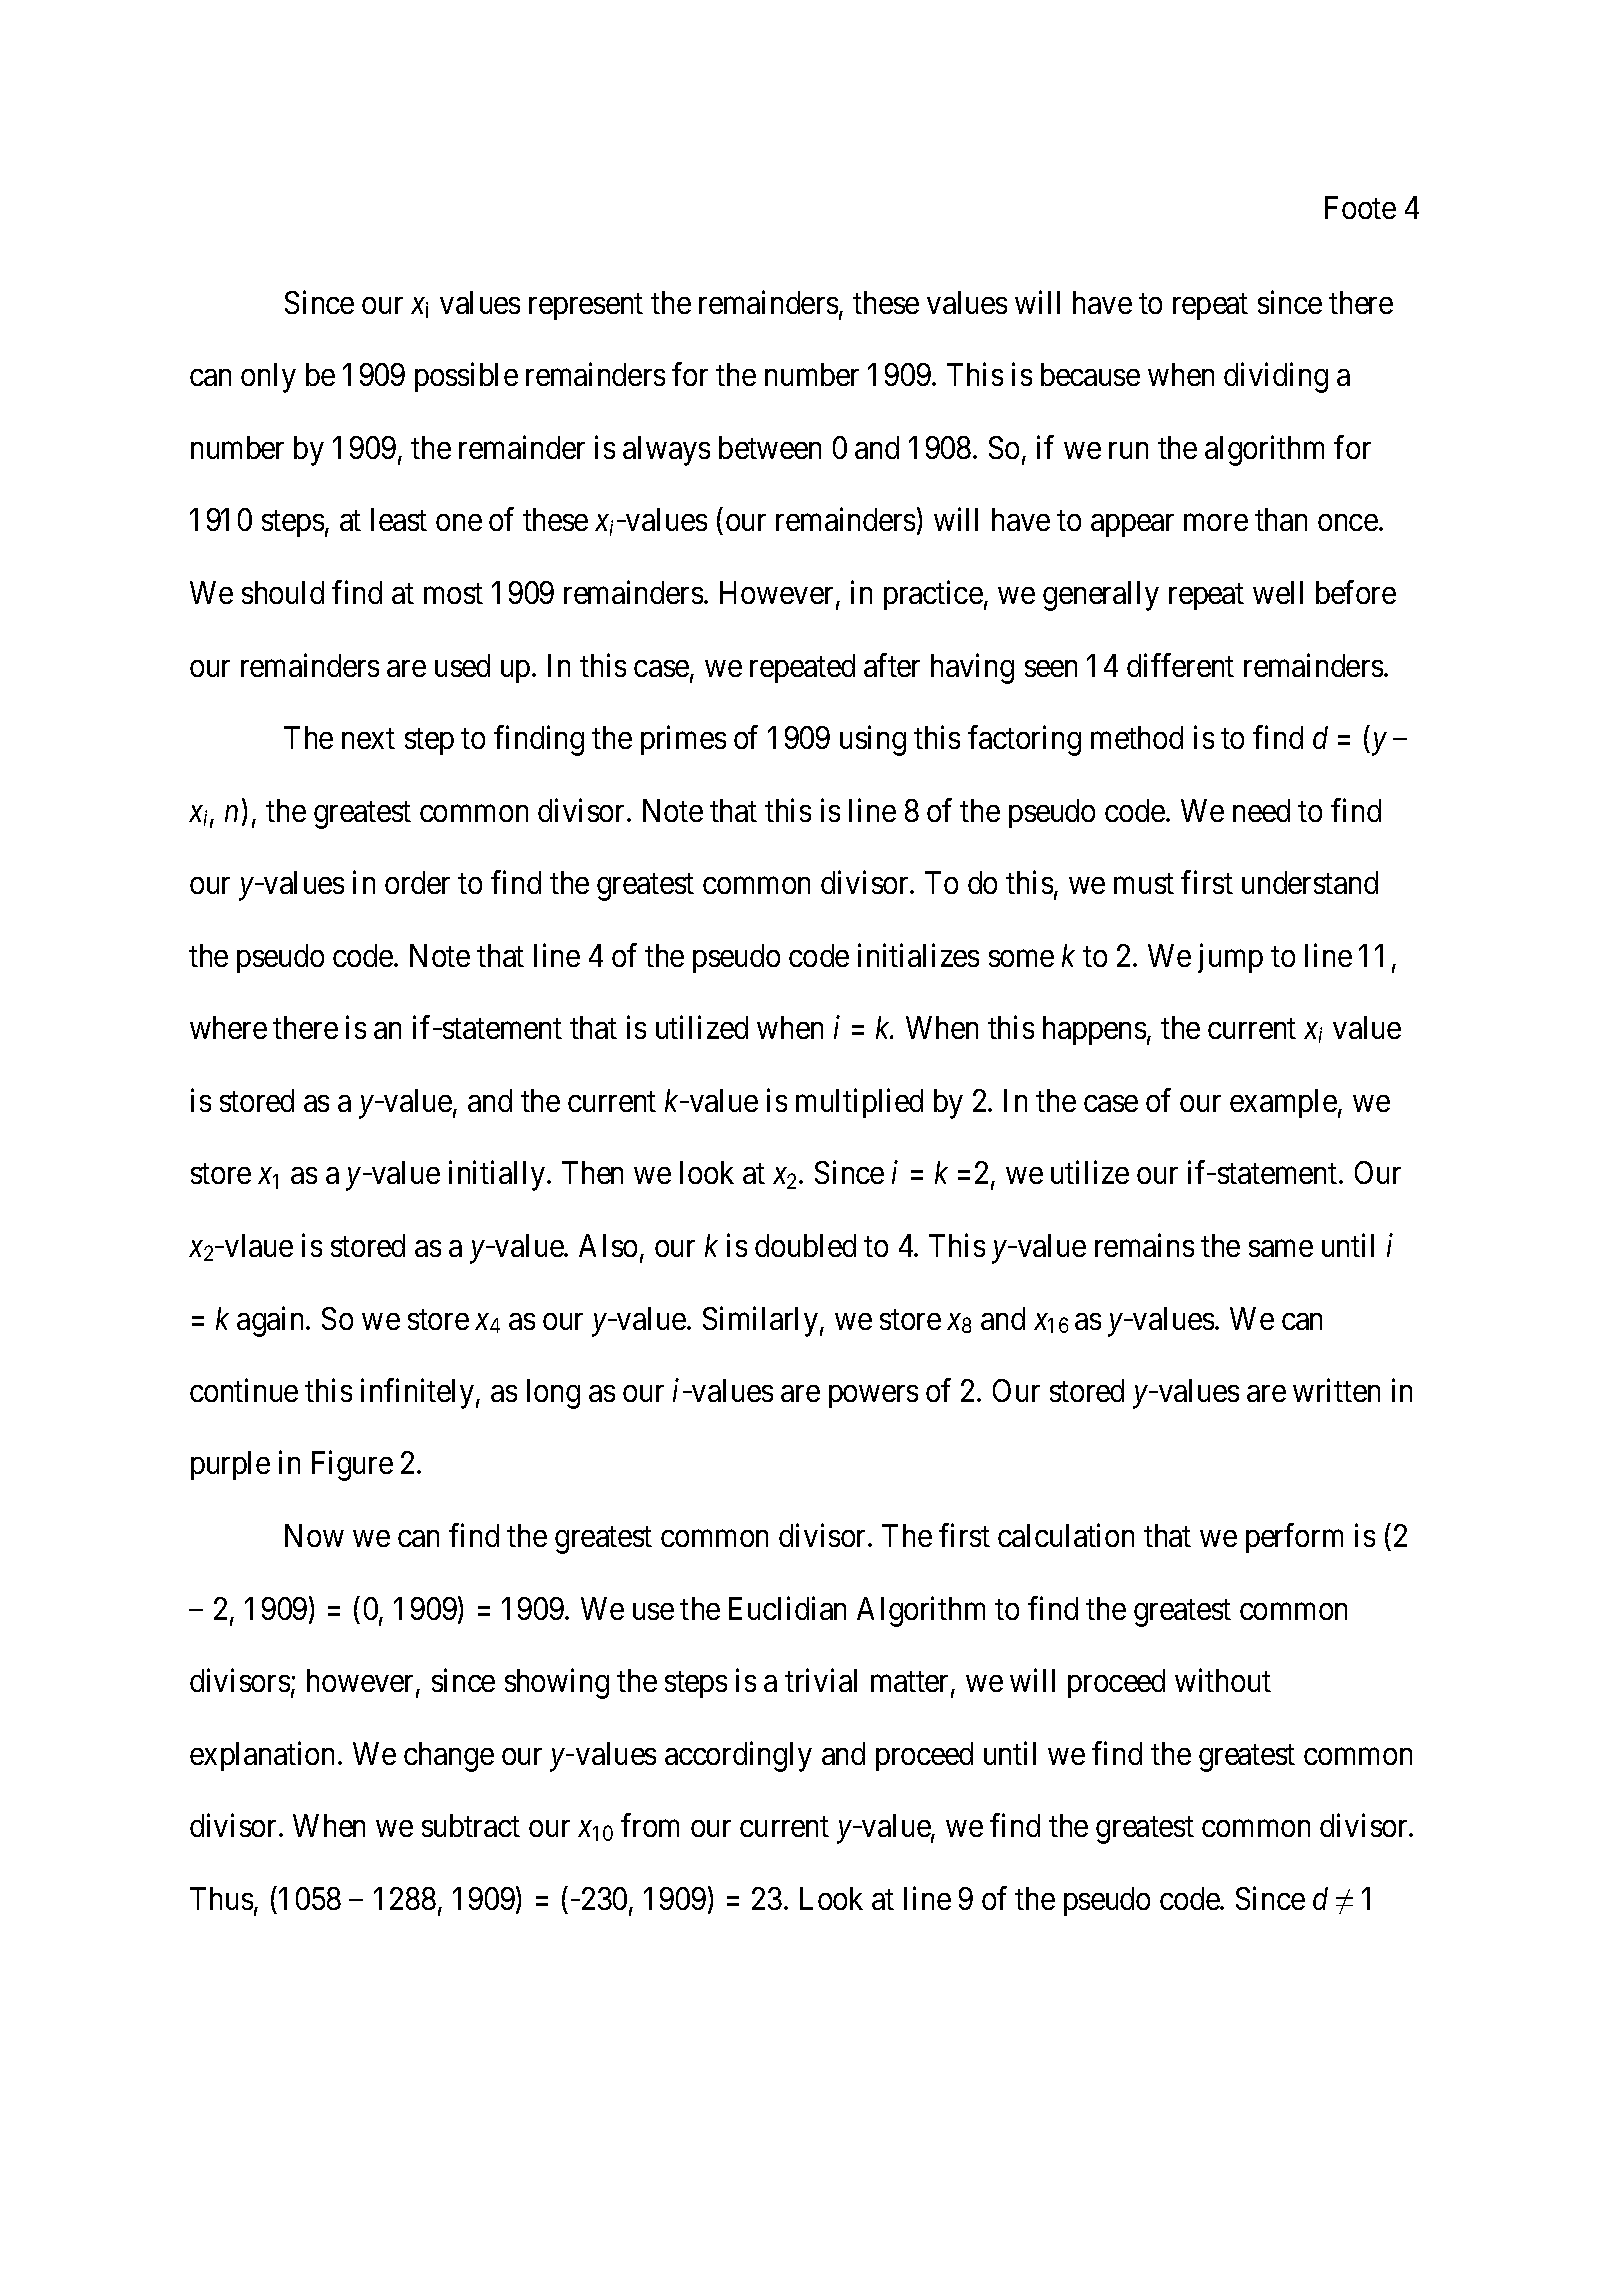  What do you see at coordinates (1281, 1248) in the document?
I see `same` at bounding box center [1281, 1248].
